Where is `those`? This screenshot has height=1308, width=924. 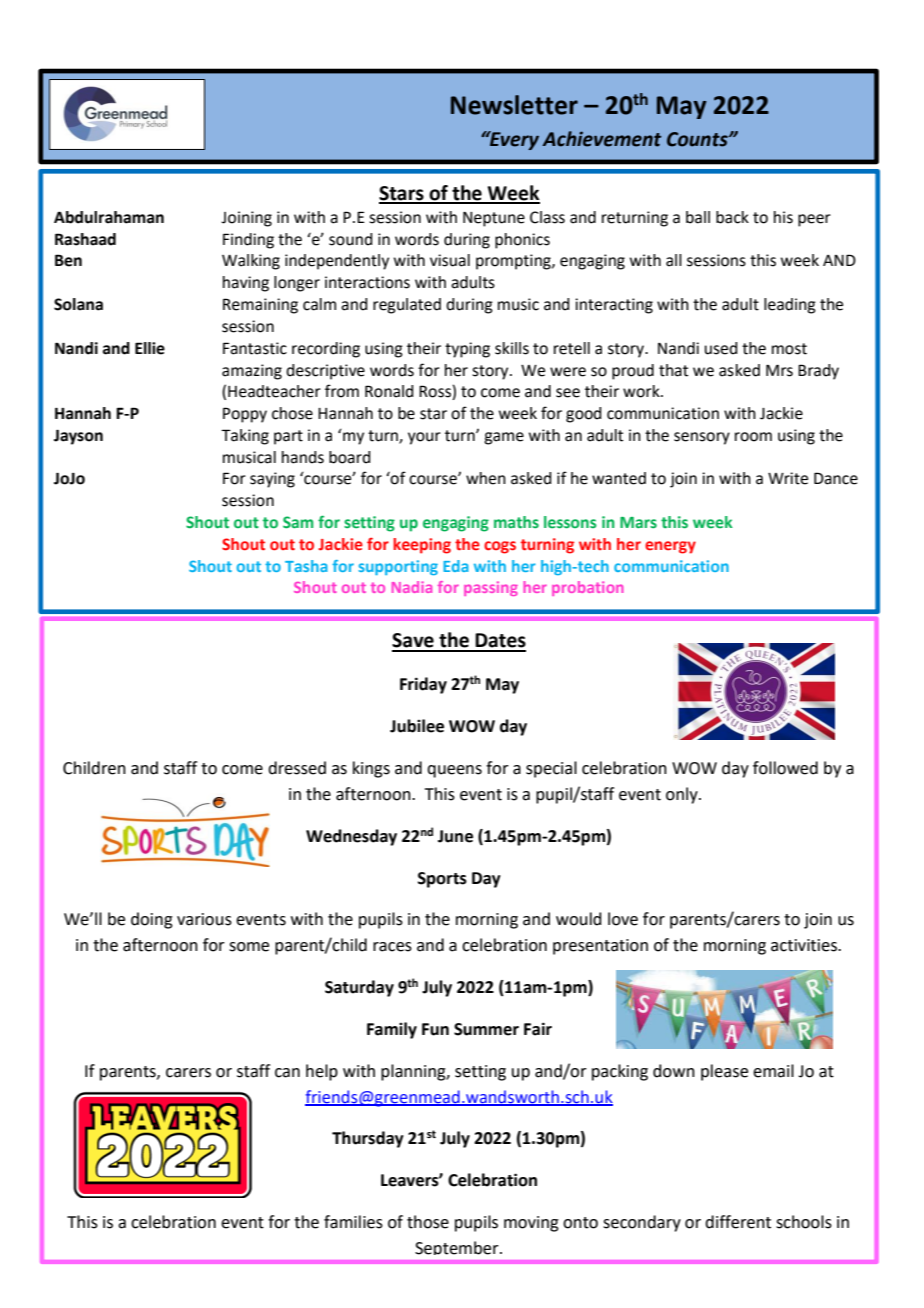 those is located at coordinates (428, 1222).
